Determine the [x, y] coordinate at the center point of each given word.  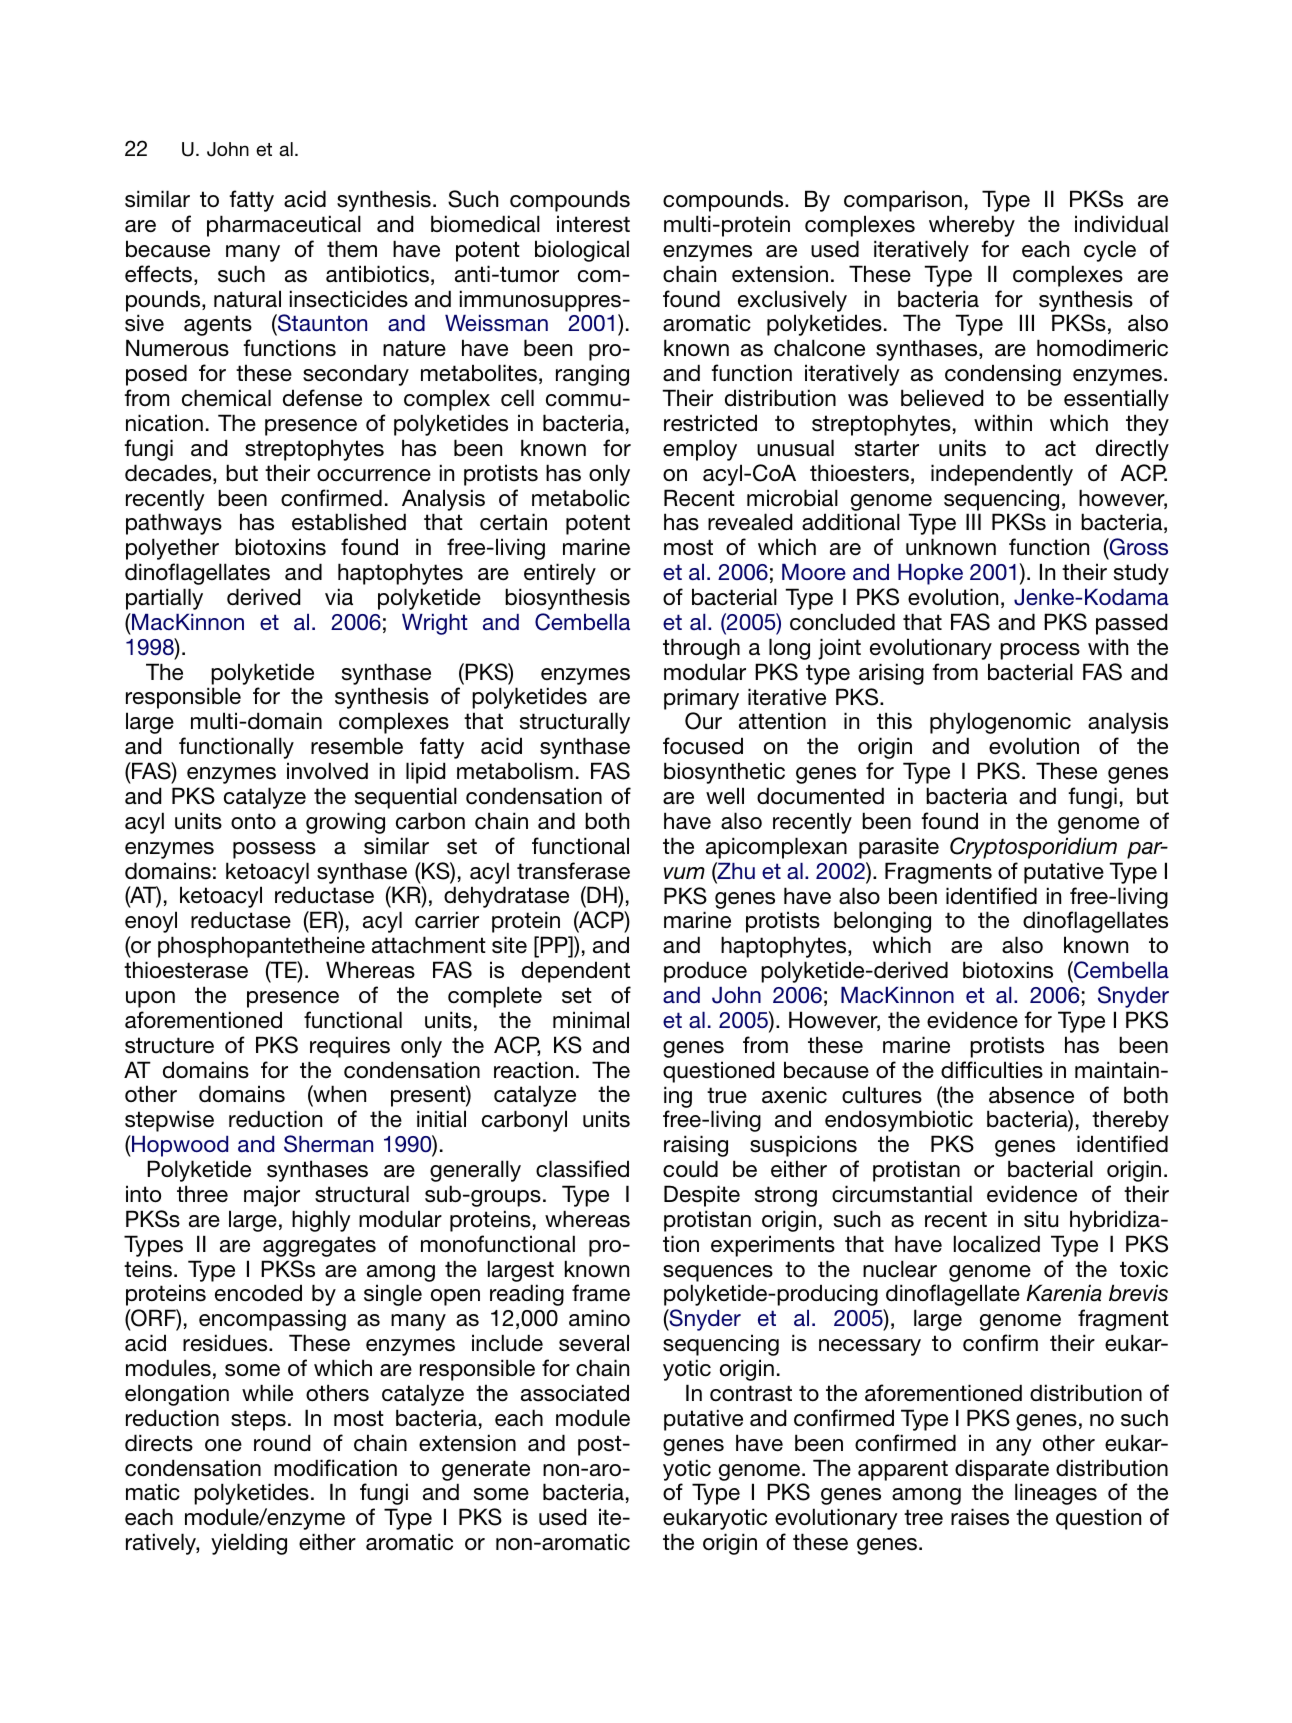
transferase [573, 871]
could [690, 1169]
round [282, 1443]
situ [1041, 1219]
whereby [972, 226]
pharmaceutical [284, 226]
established [349, 522]
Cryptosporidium [1033, 848]
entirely [560, 574]
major [272, 1196]
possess [274, 850]
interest [593, 224]
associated [575, 1393]
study [1141, 574]
